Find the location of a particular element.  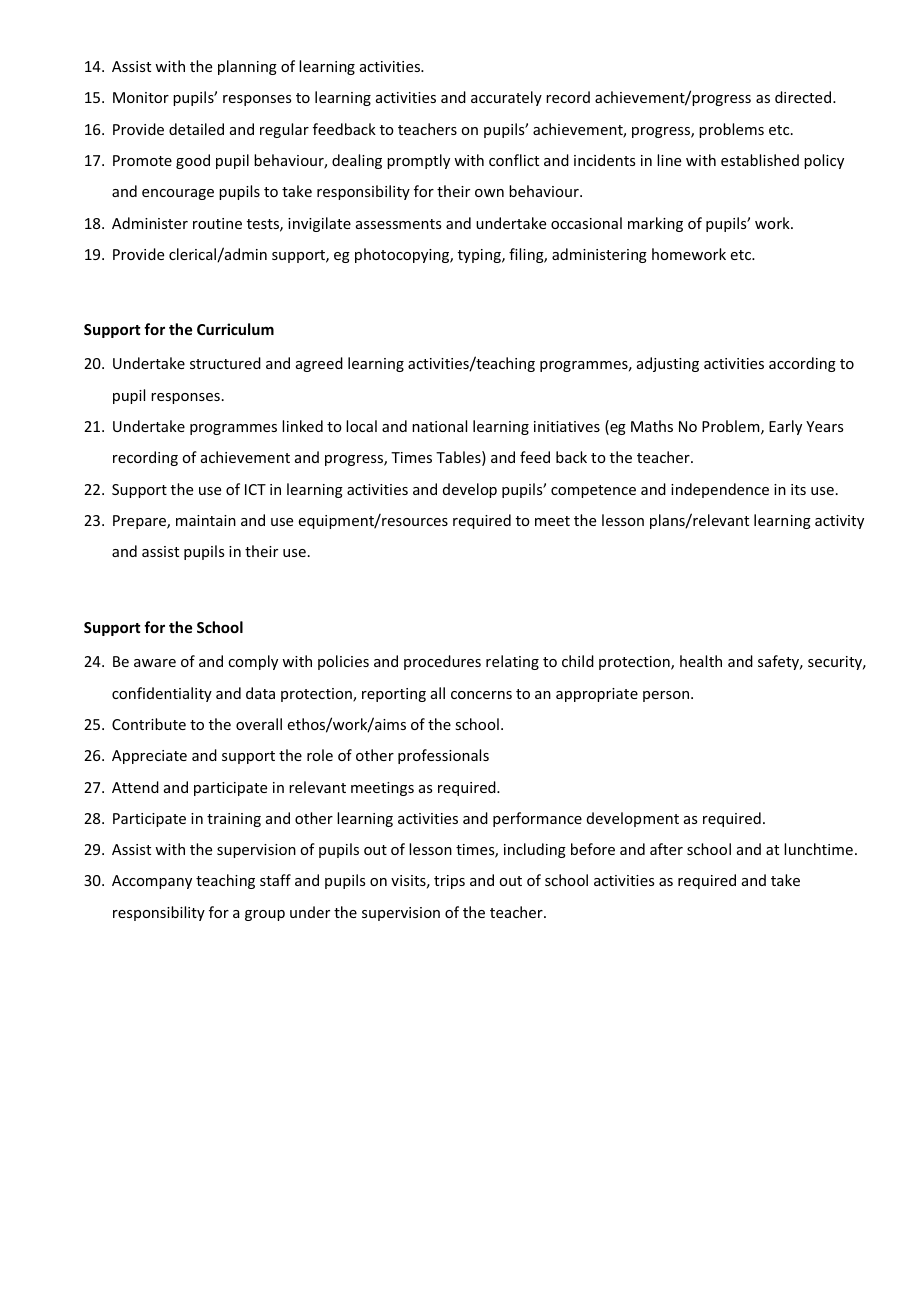

maintain is located at coordinates (206, 520).
